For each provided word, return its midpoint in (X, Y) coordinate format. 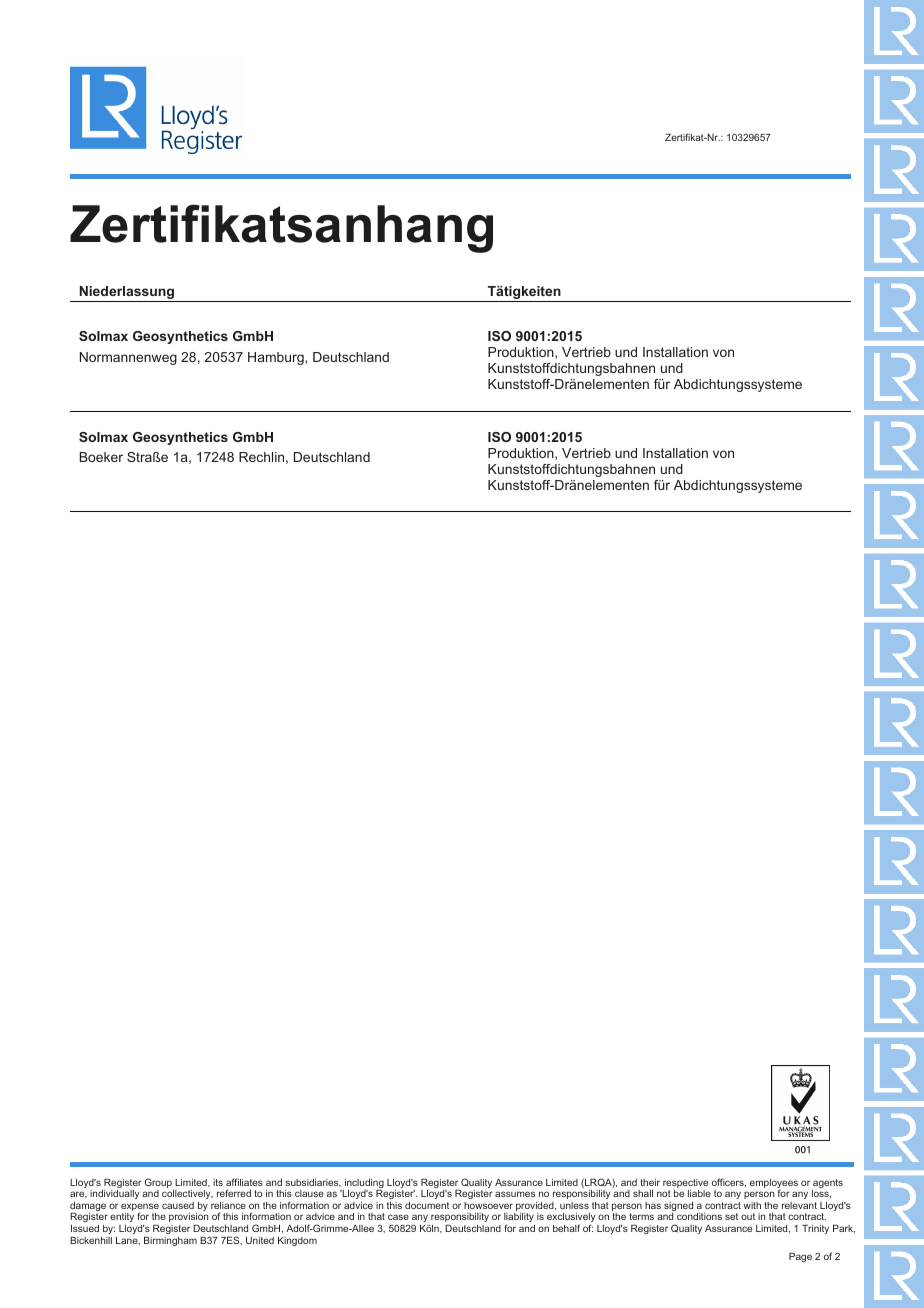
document (427, 1205)
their (650, 1182)
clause (309, 1193)
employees (774, 1185)
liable (699, 1193)
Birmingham (170, 1241)
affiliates (244, 1182)
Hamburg (277, 358)
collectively (187, 1194)
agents (827, 1185)
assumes (515, 1194)
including (363, 1185)
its (218, 1182)
